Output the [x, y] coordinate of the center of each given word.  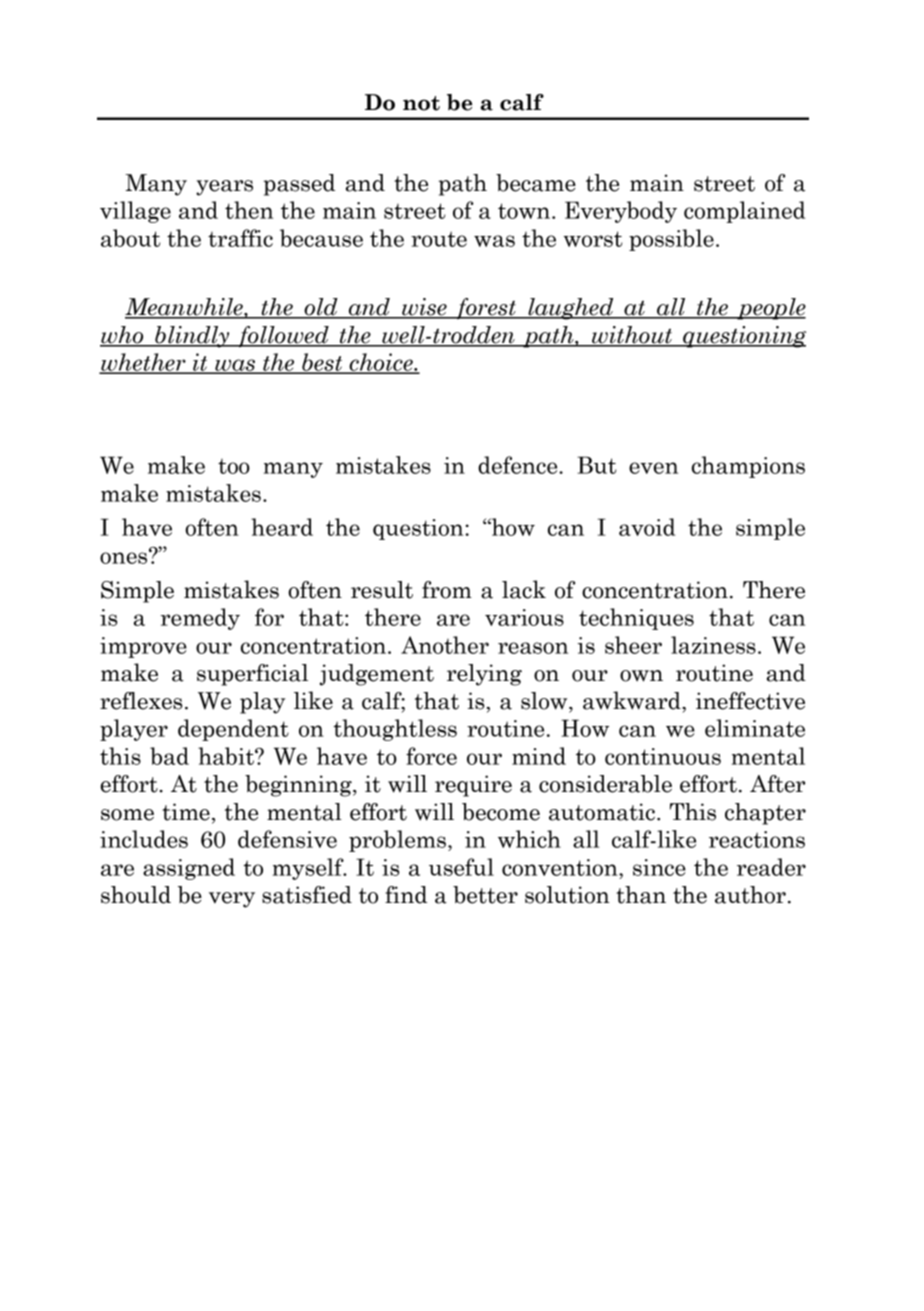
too [234, 466]
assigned [189, 869]
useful [461, 867]
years [224, 188]
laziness [713, 645]
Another [445, 645]
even [653, 468]
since [659, 867]
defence [519, 465]
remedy [200, 619]
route [439, 239]
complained [744, 212]
